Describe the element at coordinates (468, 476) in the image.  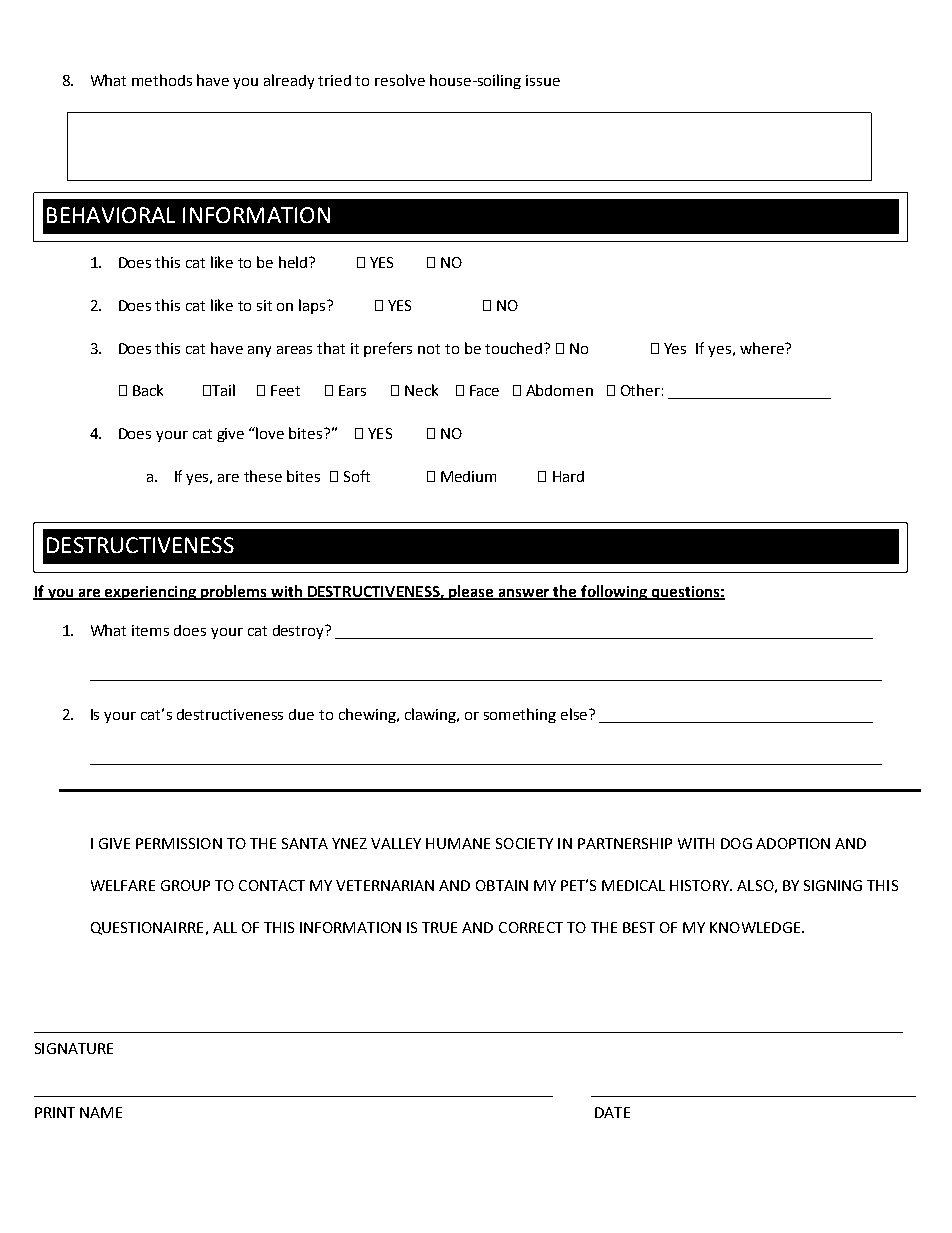
I see `Medium` at that location.
